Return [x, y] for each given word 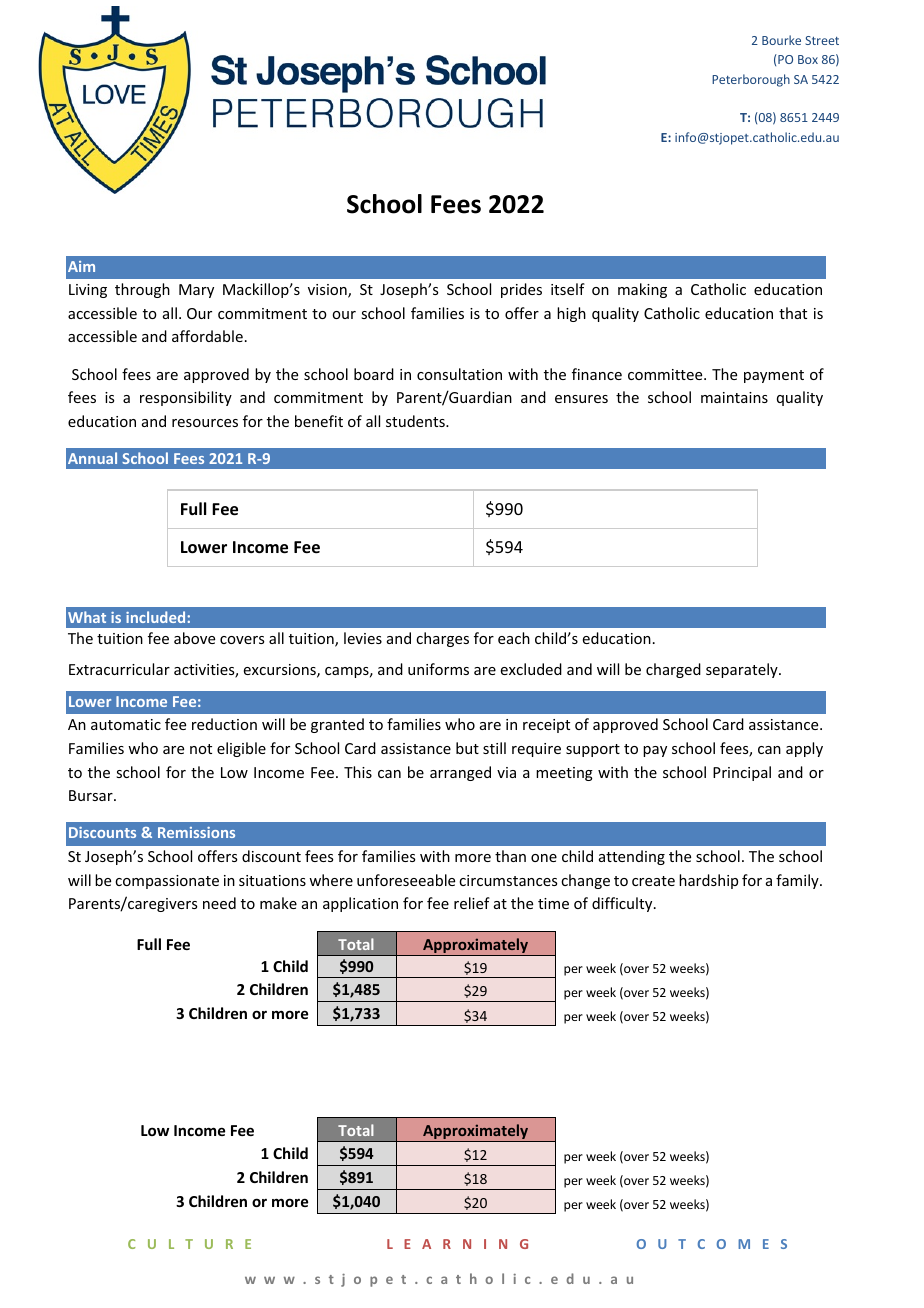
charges [442, 639]
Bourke [781, 40]
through [142, 290]
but [467, 748]
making [642, 290]
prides [521, 290]
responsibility [186, 398]
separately [743, 670]
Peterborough [751, 80]
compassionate [167, 882]
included [155, 617]
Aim [81, 266]
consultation [459, 374]
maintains [734, 397]
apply [804, 749]
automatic [126, 724]
